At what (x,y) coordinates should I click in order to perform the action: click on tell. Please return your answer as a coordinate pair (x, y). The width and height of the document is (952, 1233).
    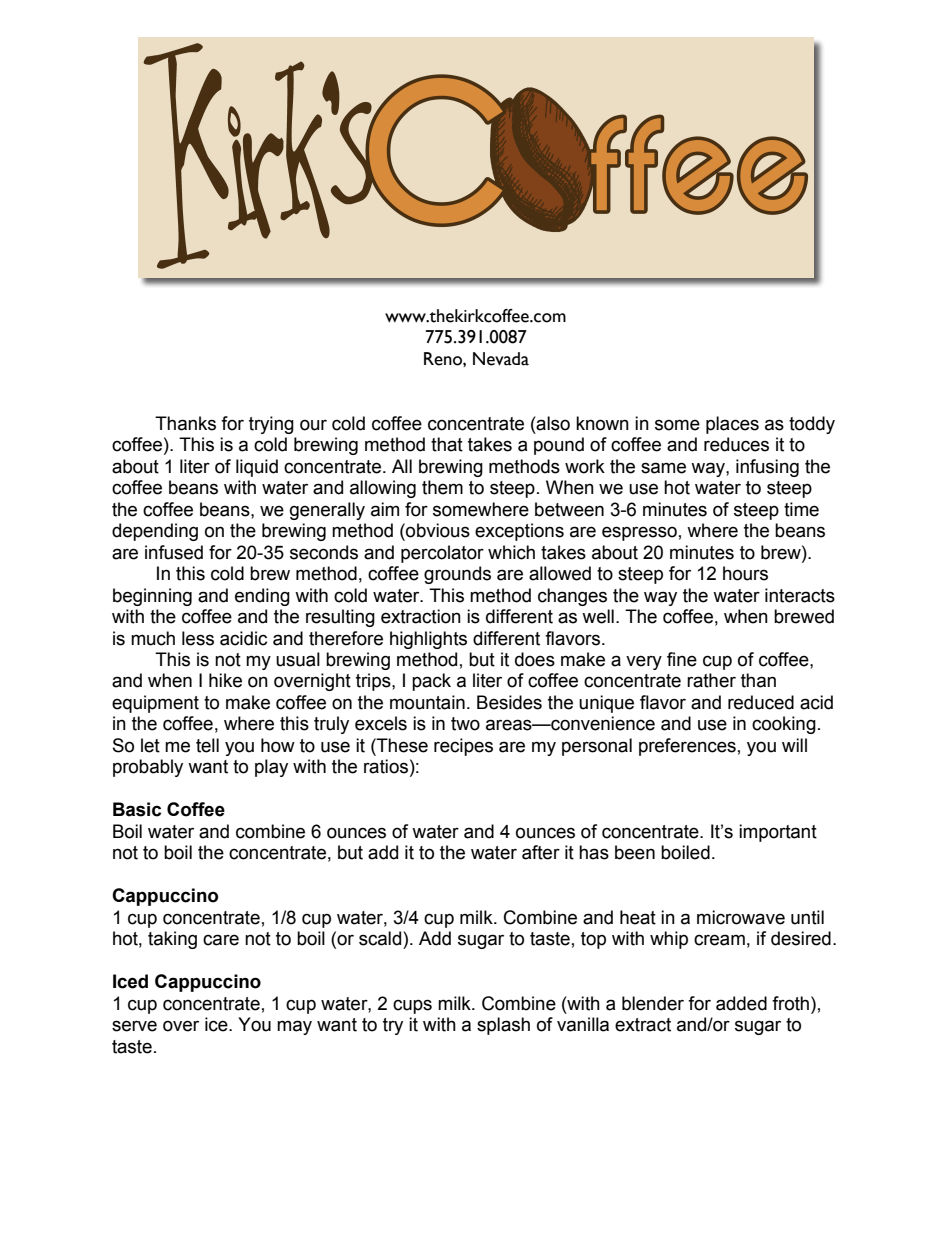
    Looking at the image, I should click on (207, 745).
